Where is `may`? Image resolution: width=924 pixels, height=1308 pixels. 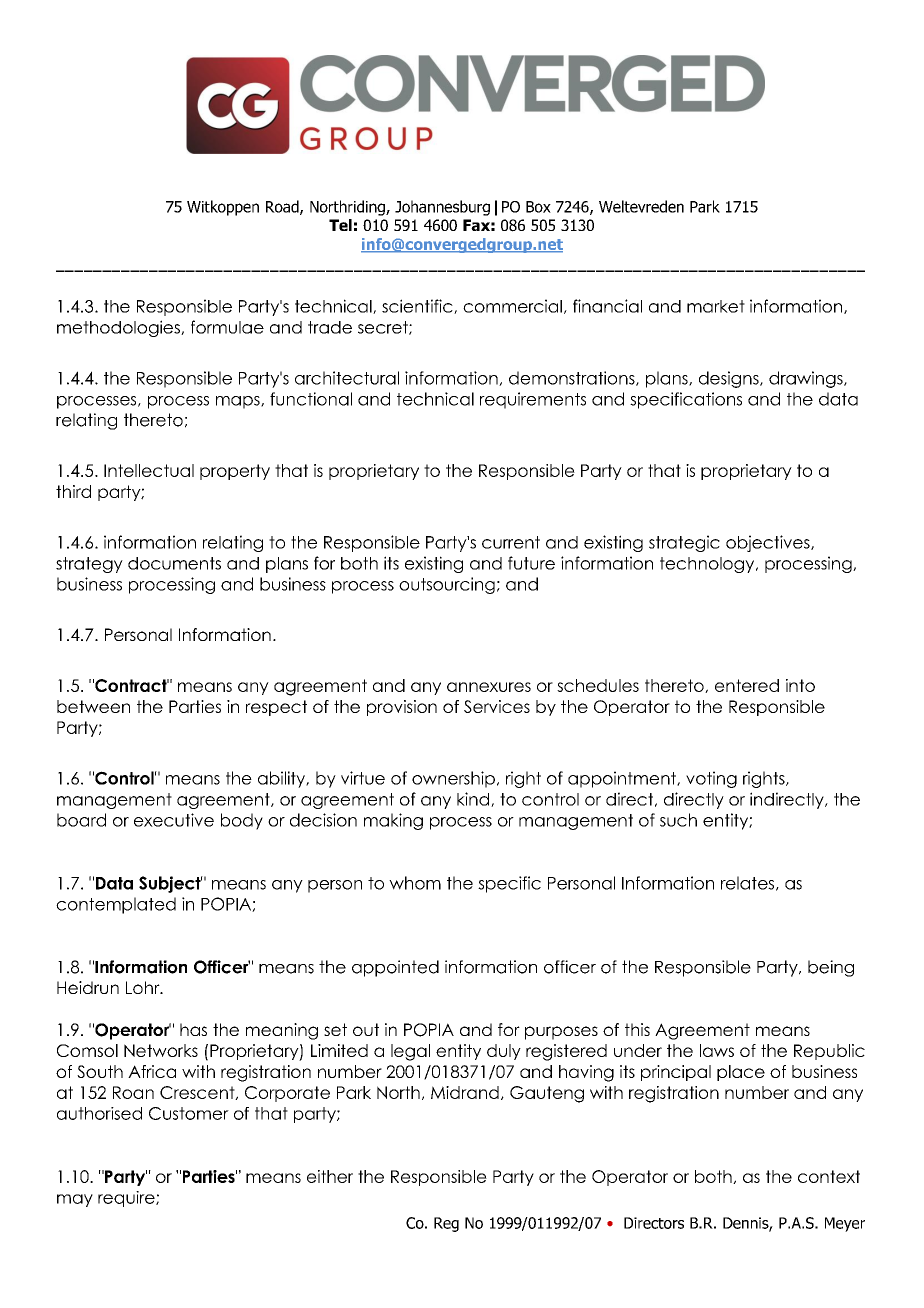 may is located at coordinates (75, 1200).
